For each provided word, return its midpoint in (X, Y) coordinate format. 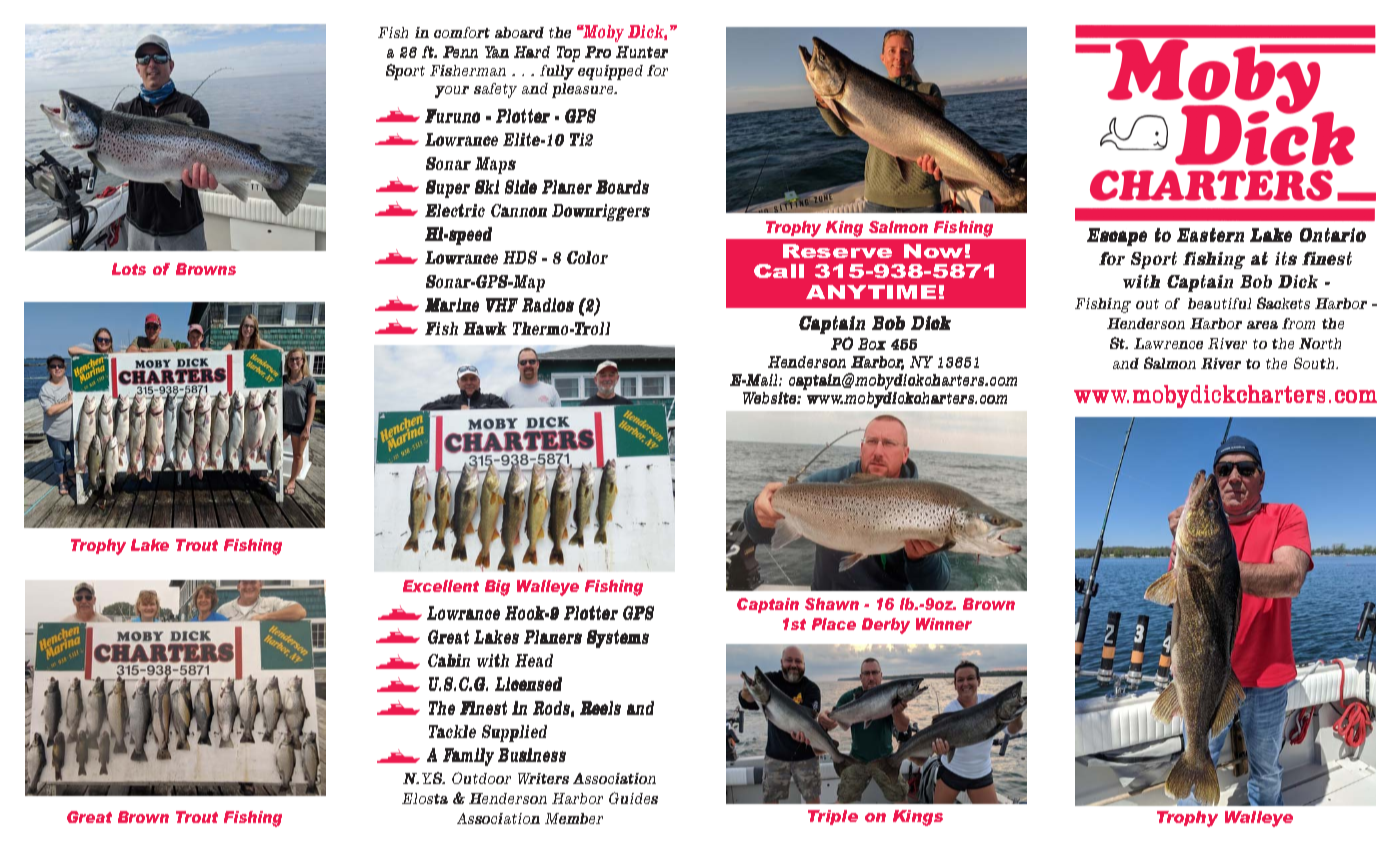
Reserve (837, 251)
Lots (129, 269)
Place (834, 624)
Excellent (441, 586)
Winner (944, 624)
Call (779, 271)
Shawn (832, 604)
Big (497, 588)
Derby (886, 626)
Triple (833, 817)
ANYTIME (871, 292)
